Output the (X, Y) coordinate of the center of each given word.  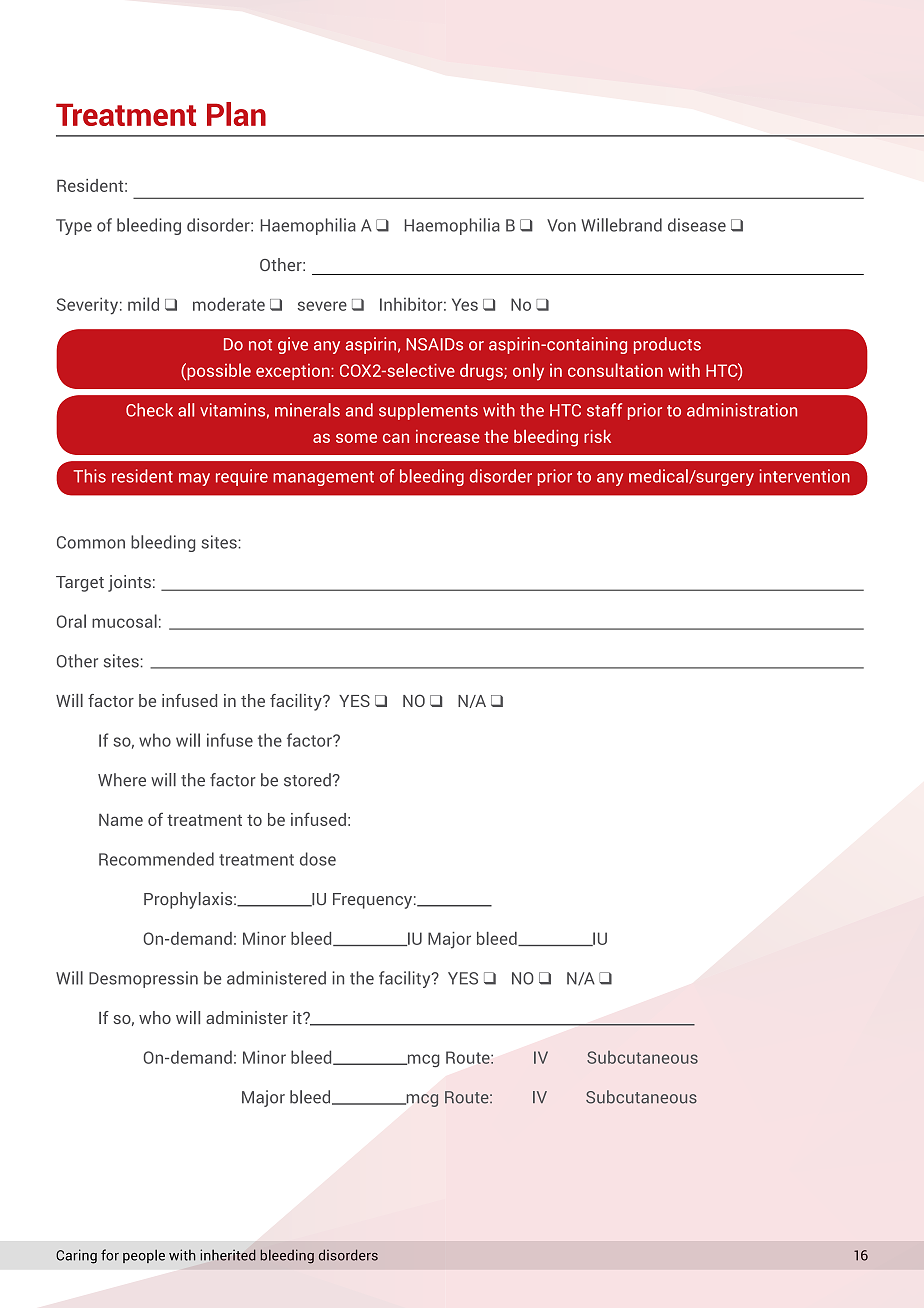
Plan (236, 114)
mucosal (124, 621)
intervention (805, 476)
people (144, 1256)
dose (318, 859)
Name (121, 820)
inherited (228, 1255)
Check (149, 410)
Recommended (156, 859)
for (110, 1255)
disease (697, 225)
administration (742, 410)
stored (308, 780)
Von (561, 225)
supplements (428, 411)
